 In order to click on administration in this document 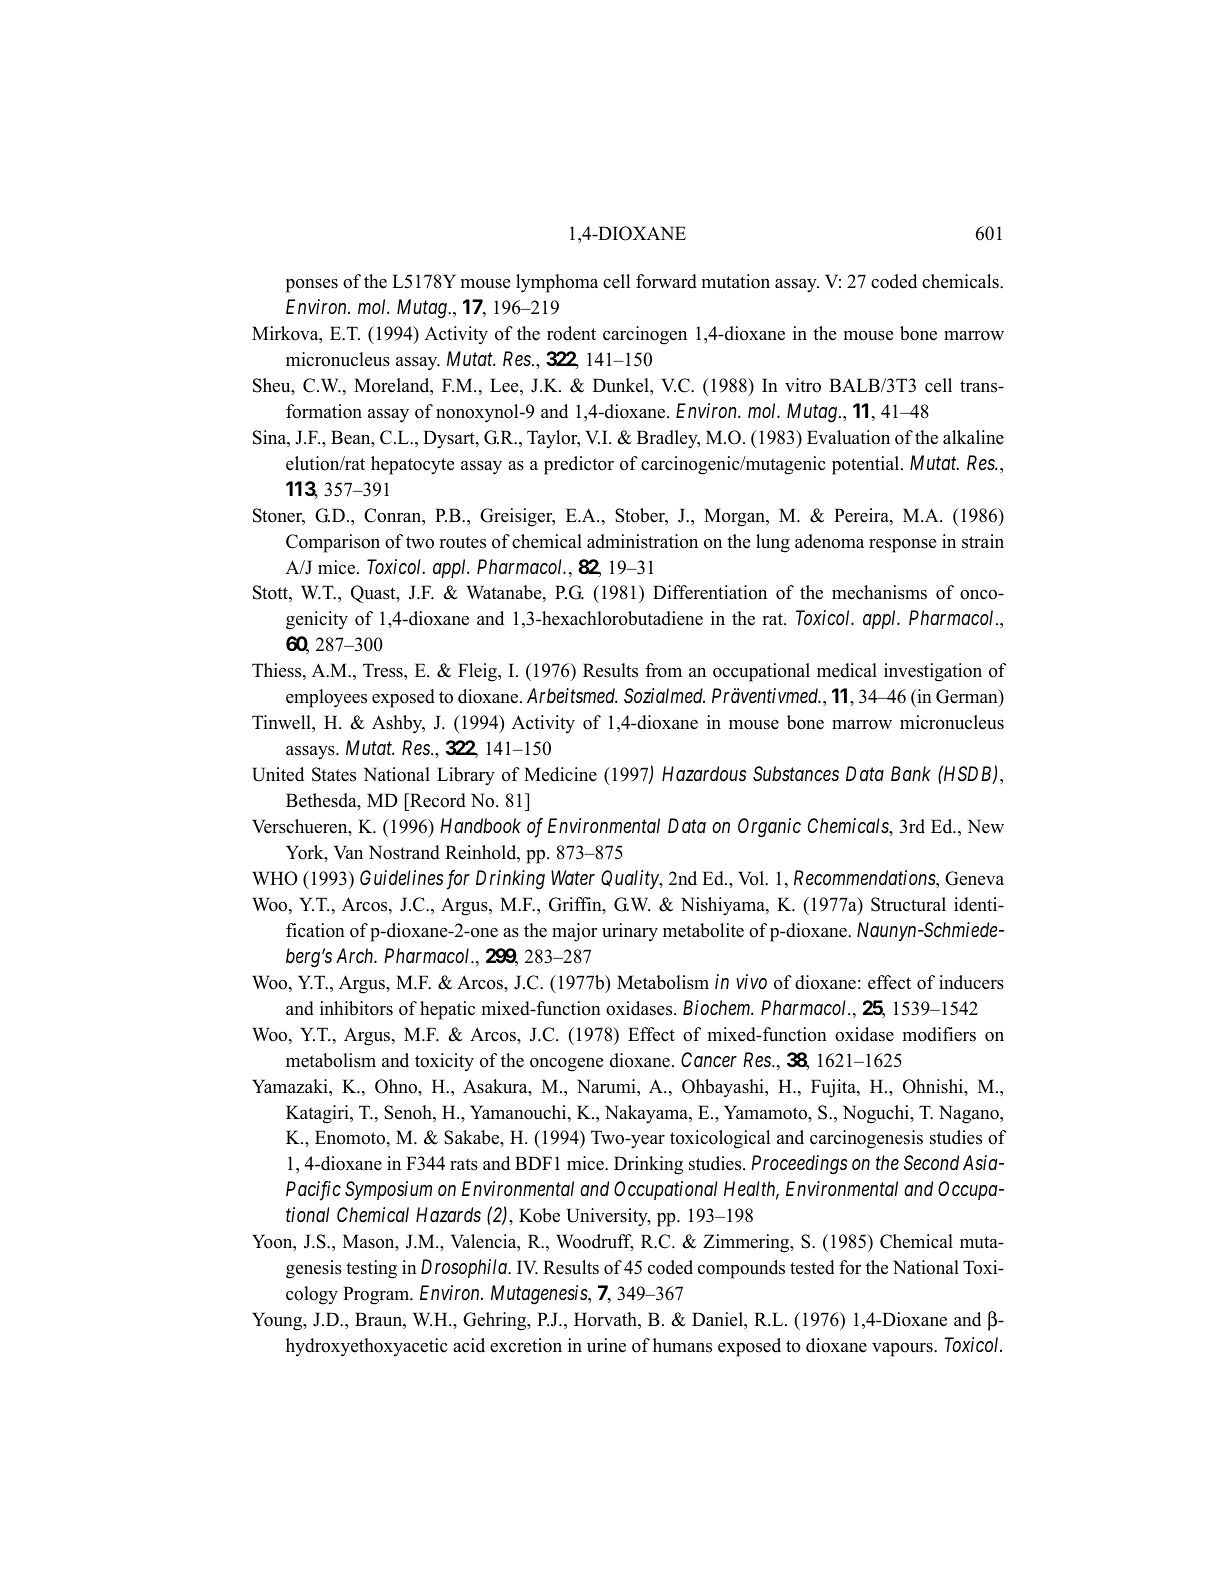, I will do `click(642, 541)`.
